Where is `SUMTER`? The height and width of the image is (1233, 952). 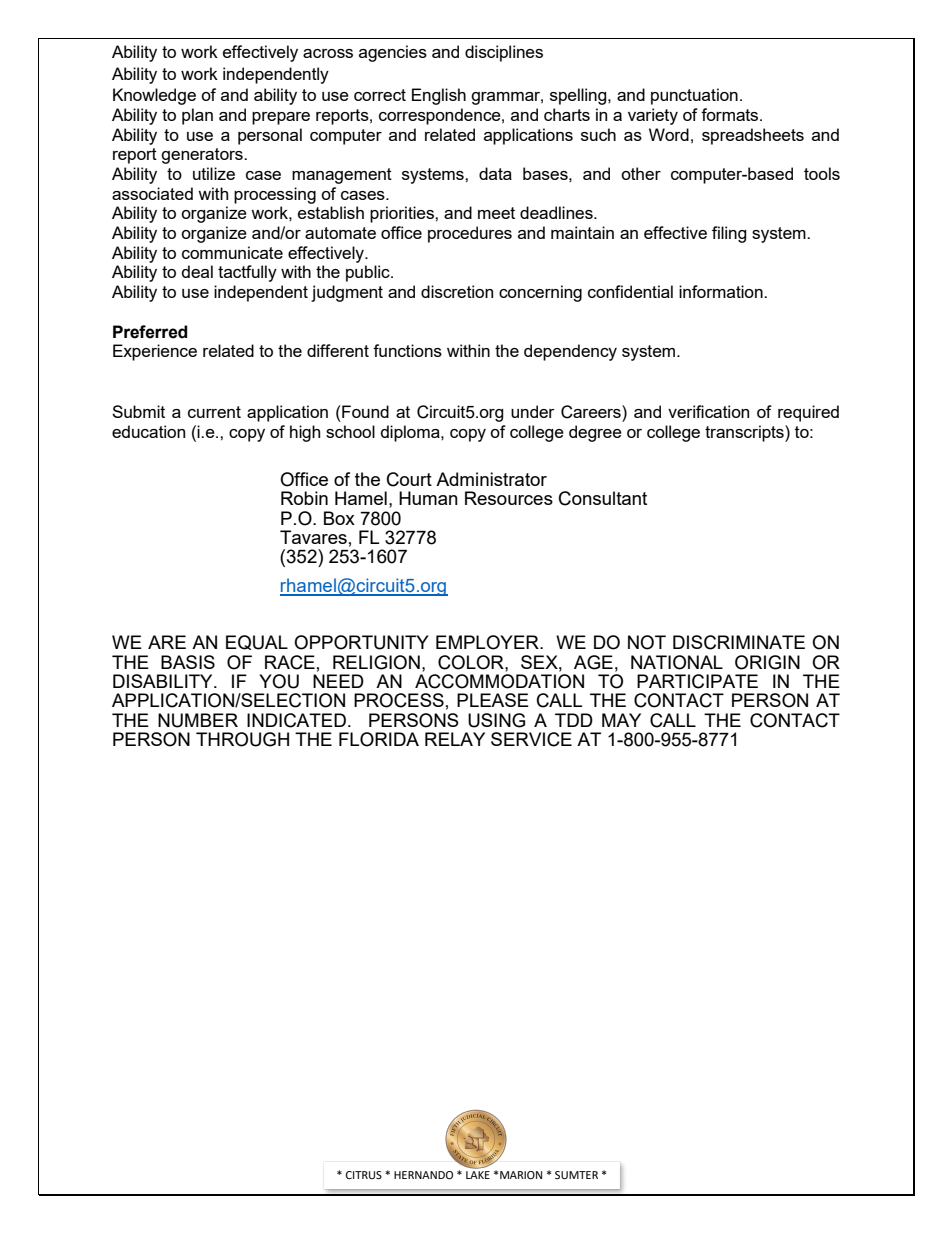
SUMTER is located at coordinates (576, 1175).
